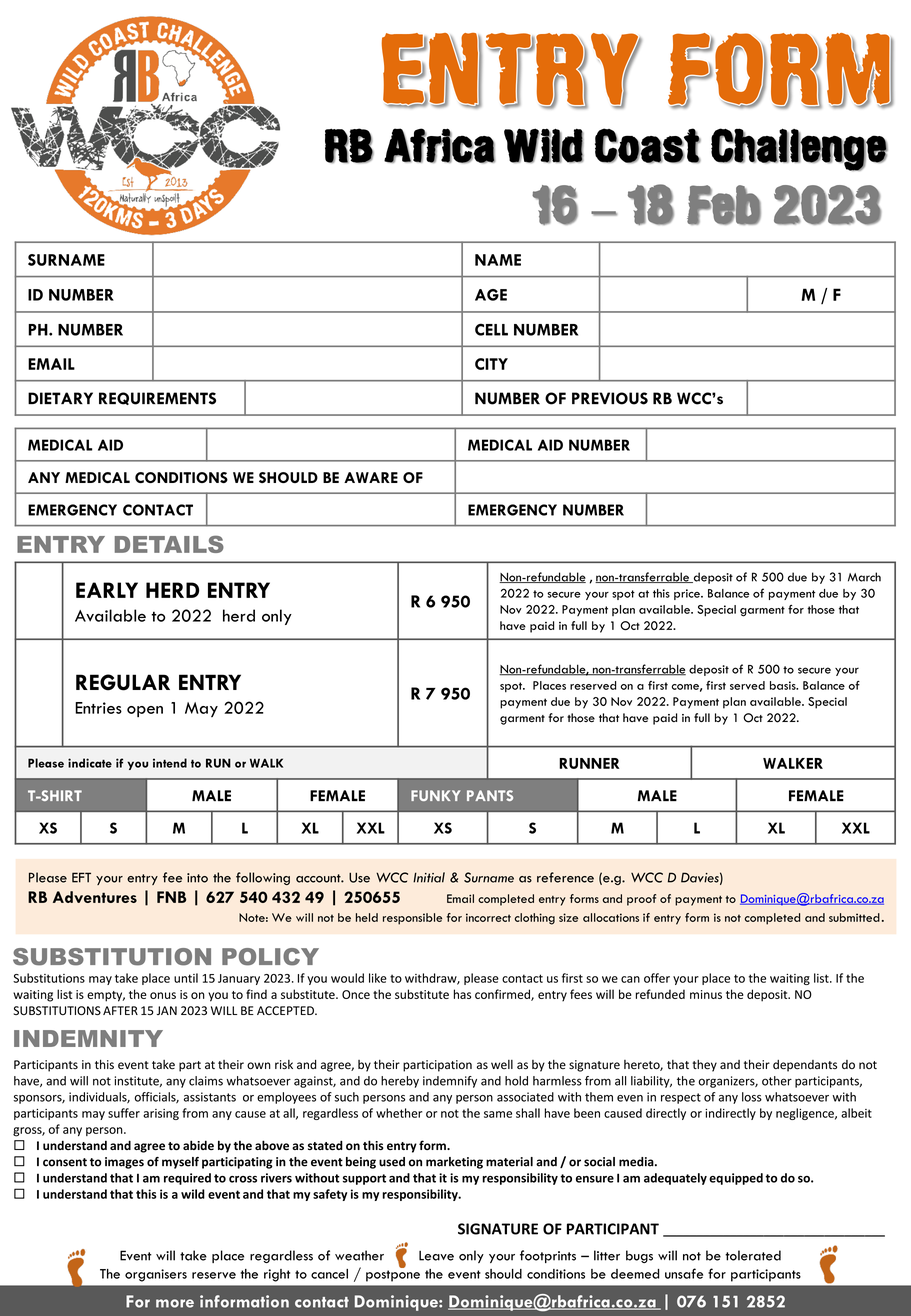  What do you see at coordinates (648, 146) in the screenshot?
I see `Coast` at bounding box center [648, 146].
